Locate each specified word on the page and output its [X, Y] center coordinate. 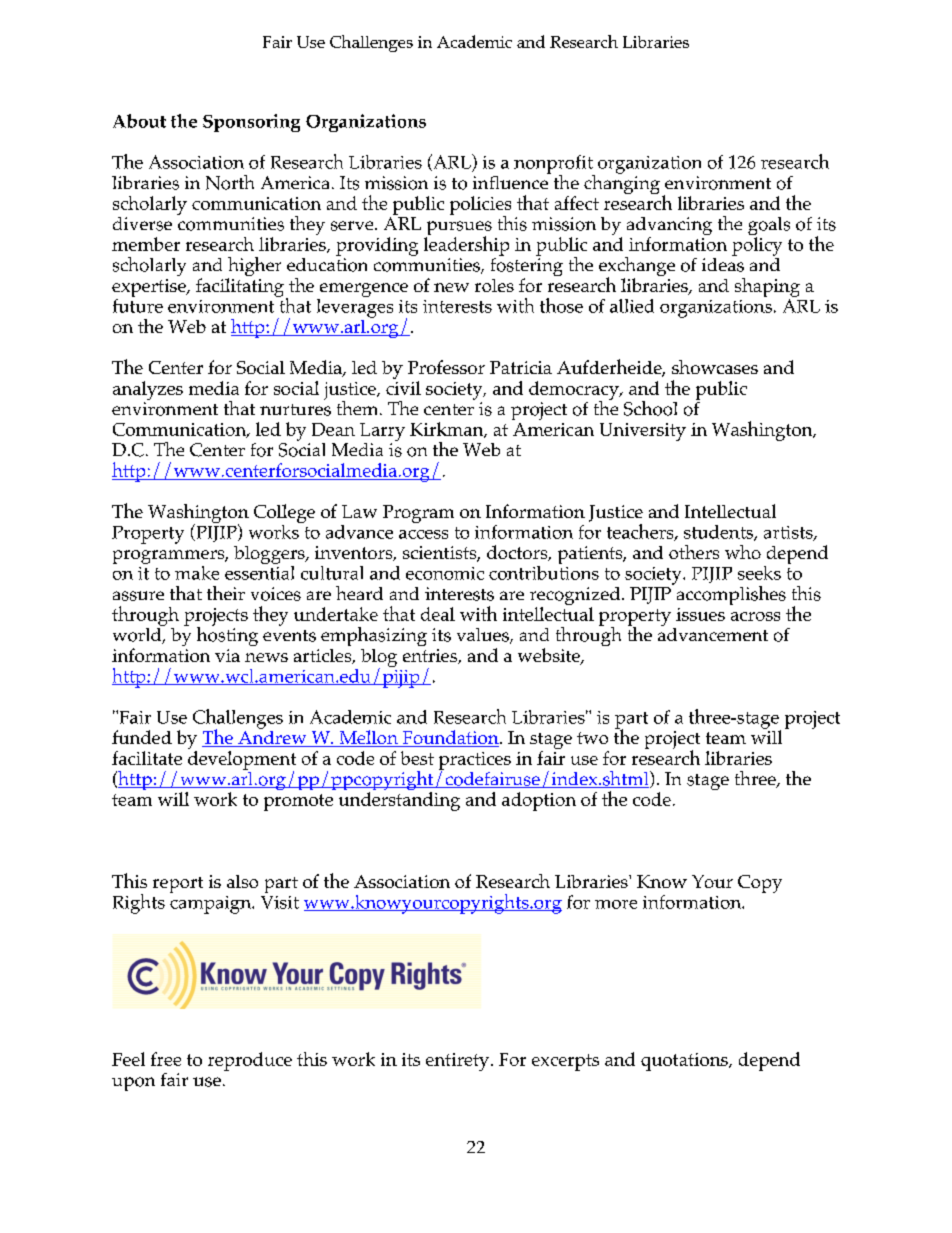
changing [622, 183]
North [230, 182]
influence [511, 181]
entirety [459, 1062]
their [226, 593]
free [166, 1059]
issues [700, 614]
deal [438, 614]
